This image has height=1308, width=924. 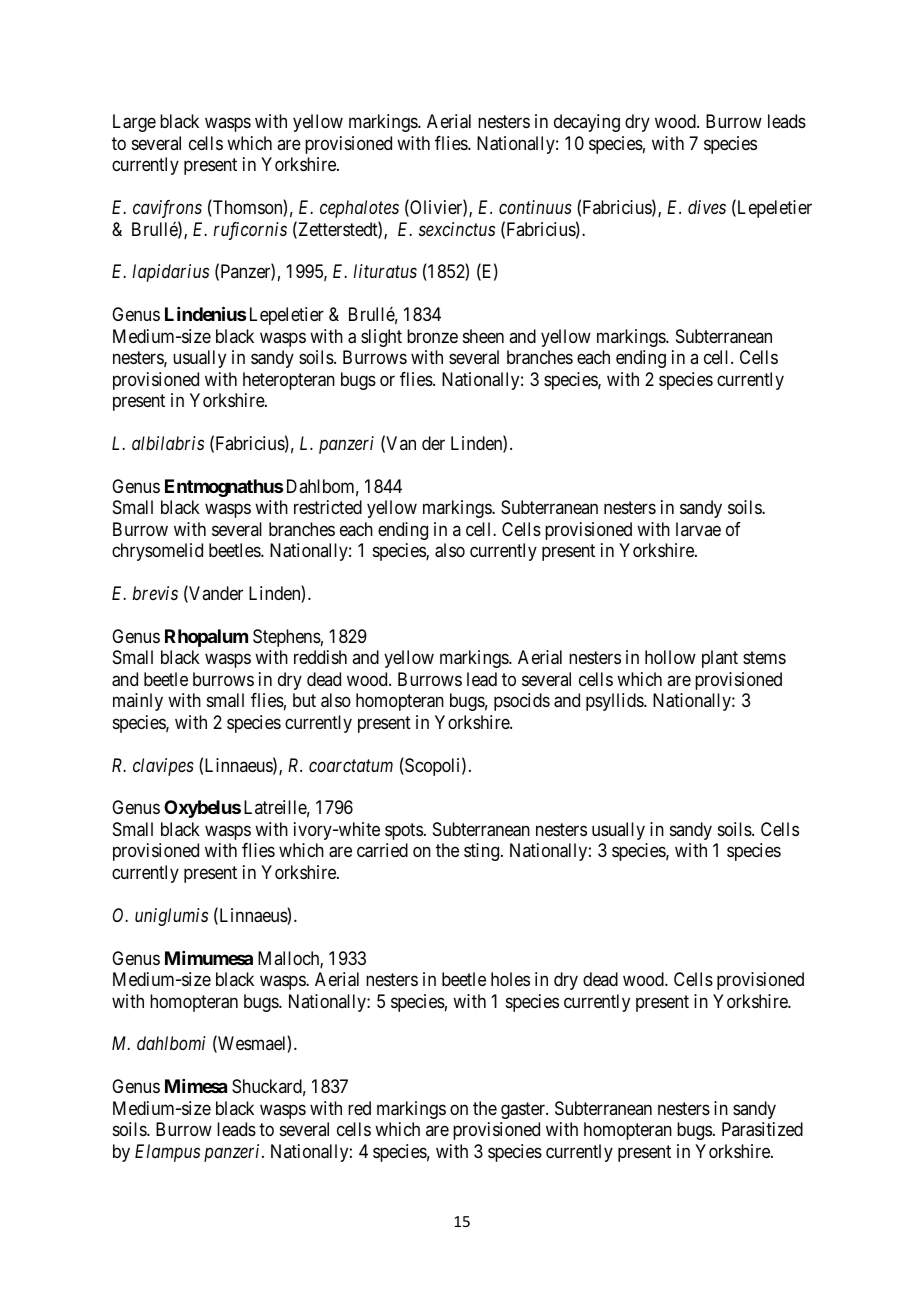 I want to click on Large, so click(x=134, y=123).
